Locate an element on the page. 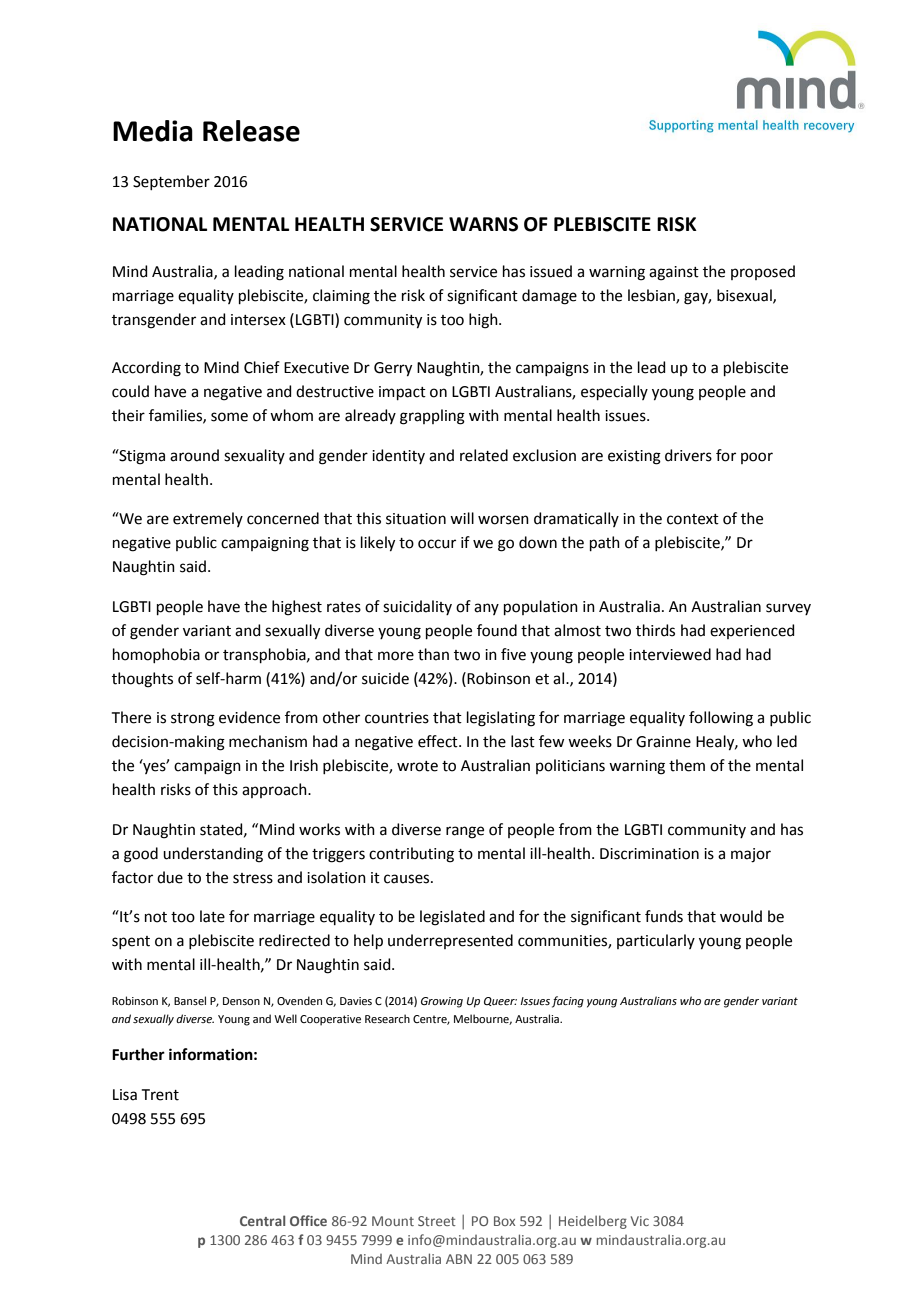 Image resolution: width=924 pixels, height=1308 pixels. context is located at coordinates (693, 519).
